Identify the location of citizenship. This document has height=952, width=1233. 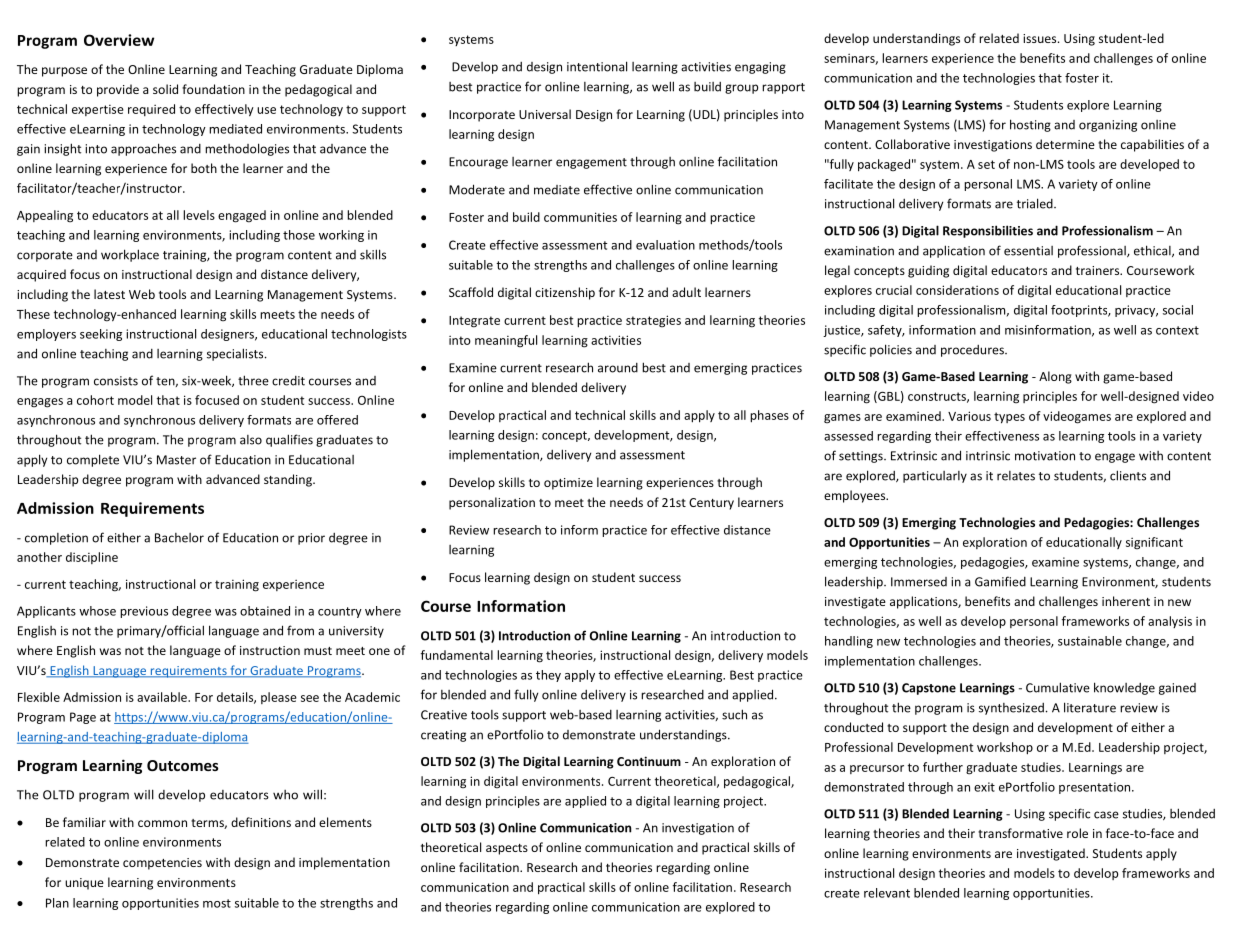
(565, 293).
